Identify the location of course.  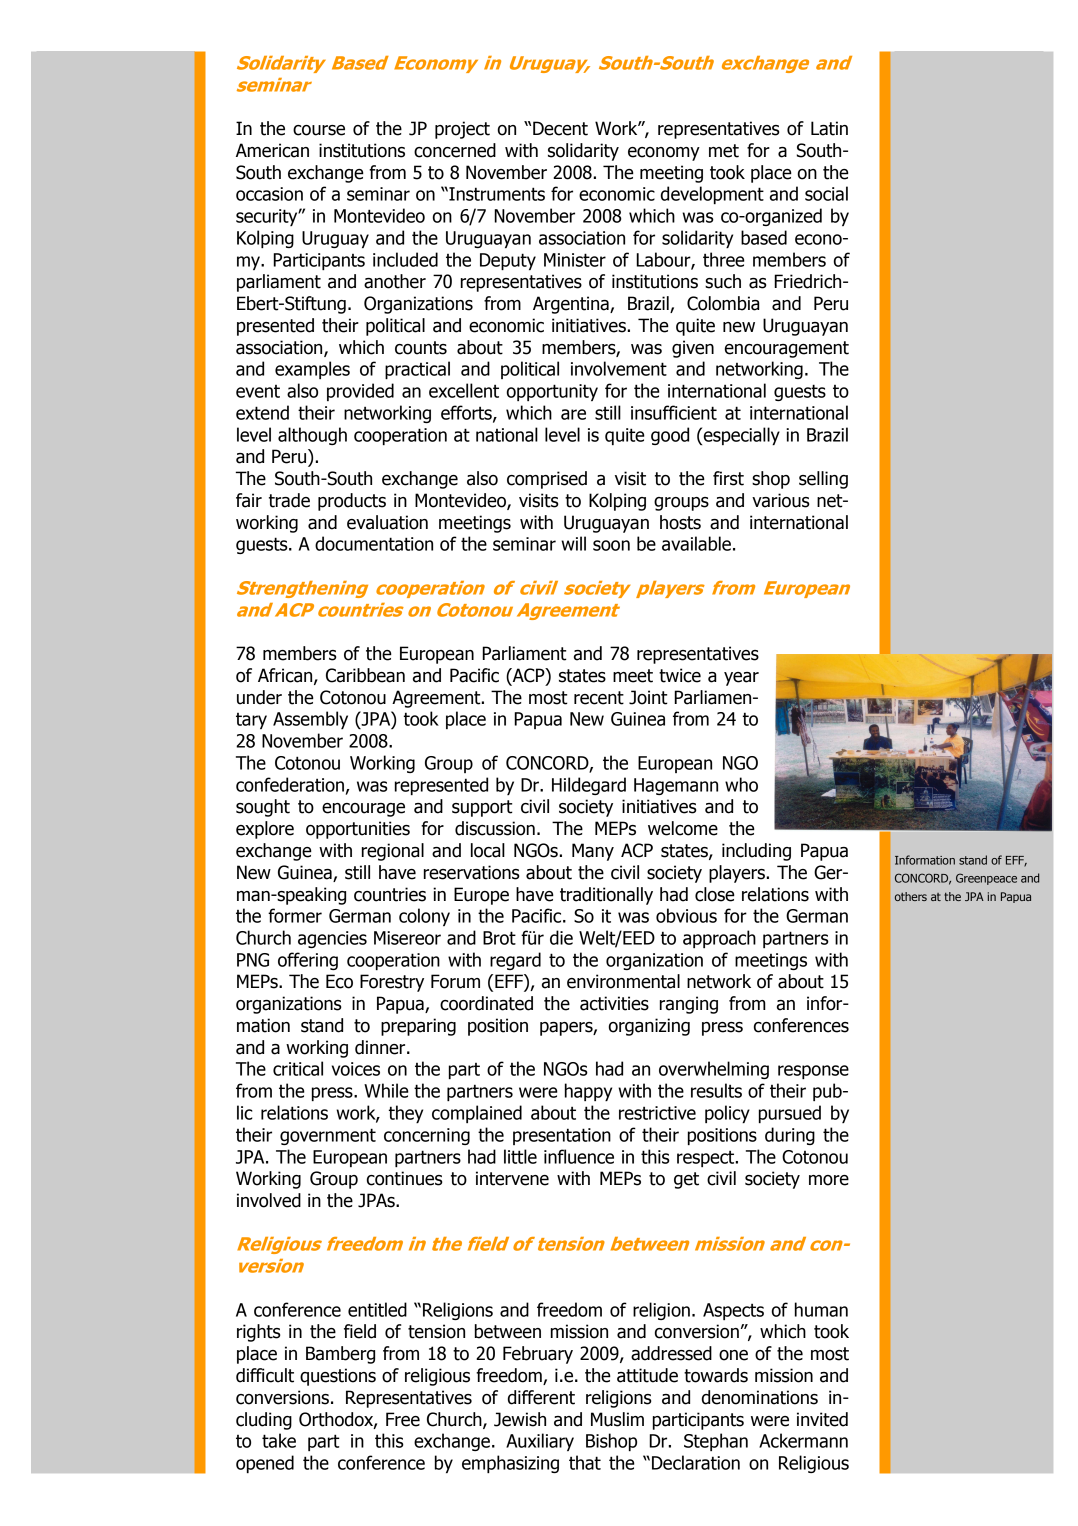
(319, 130).
